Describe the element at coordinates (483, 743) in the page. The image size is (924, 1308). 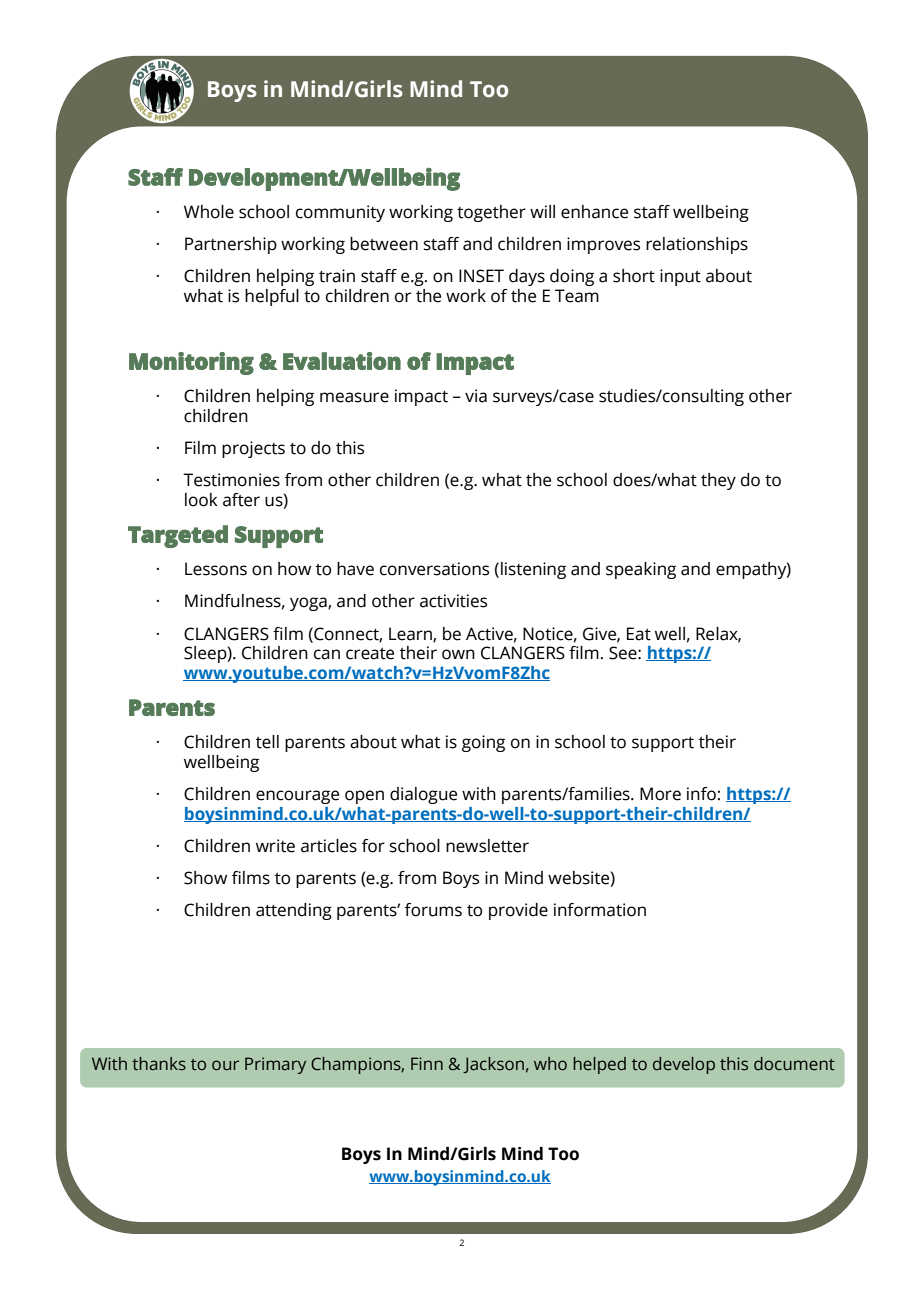
I see `going` at that location.
